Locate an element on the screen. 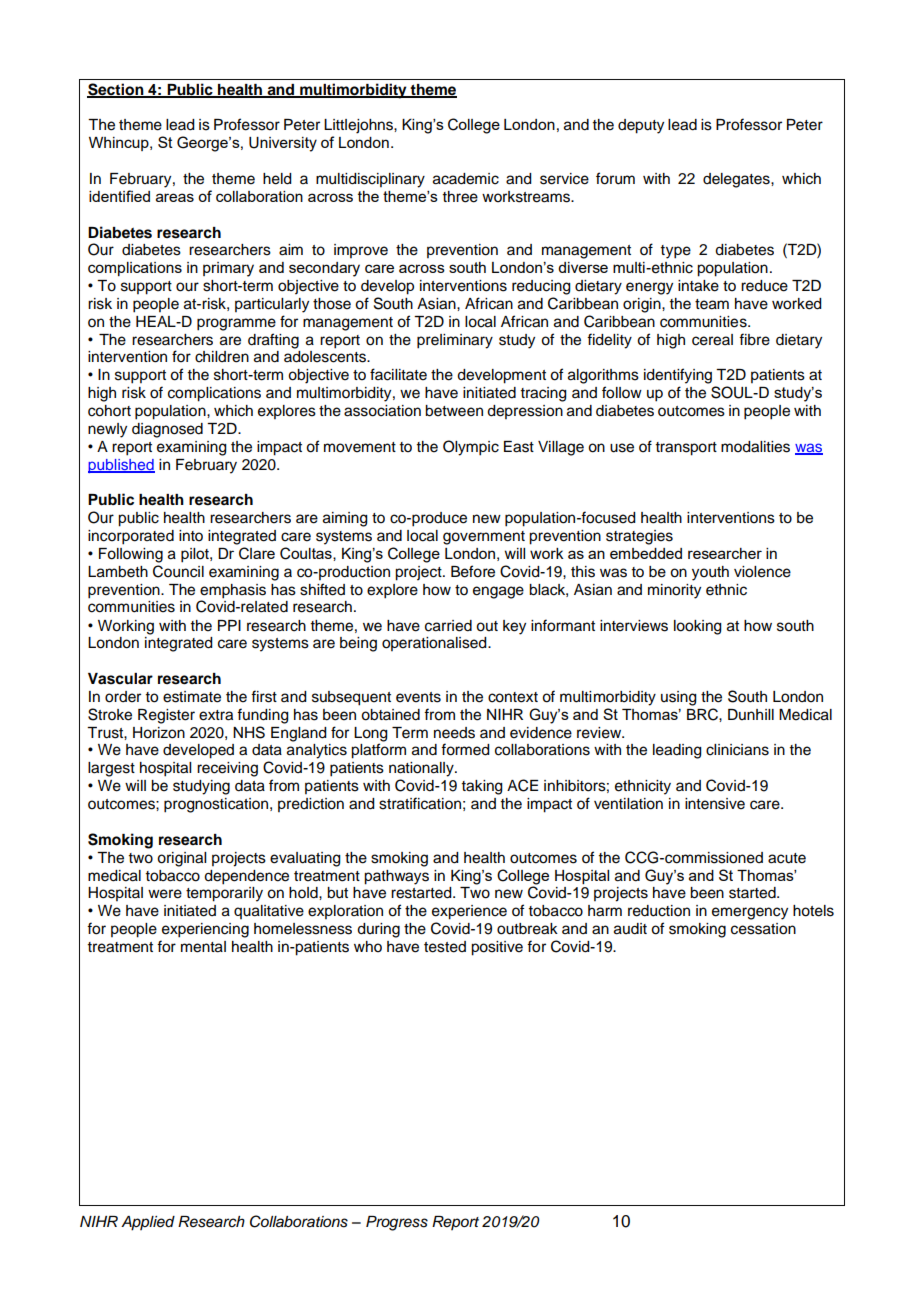 Image resolution: width=924 pixels, height=1307 pixels. delegates is located at coordinates (737, 180).
